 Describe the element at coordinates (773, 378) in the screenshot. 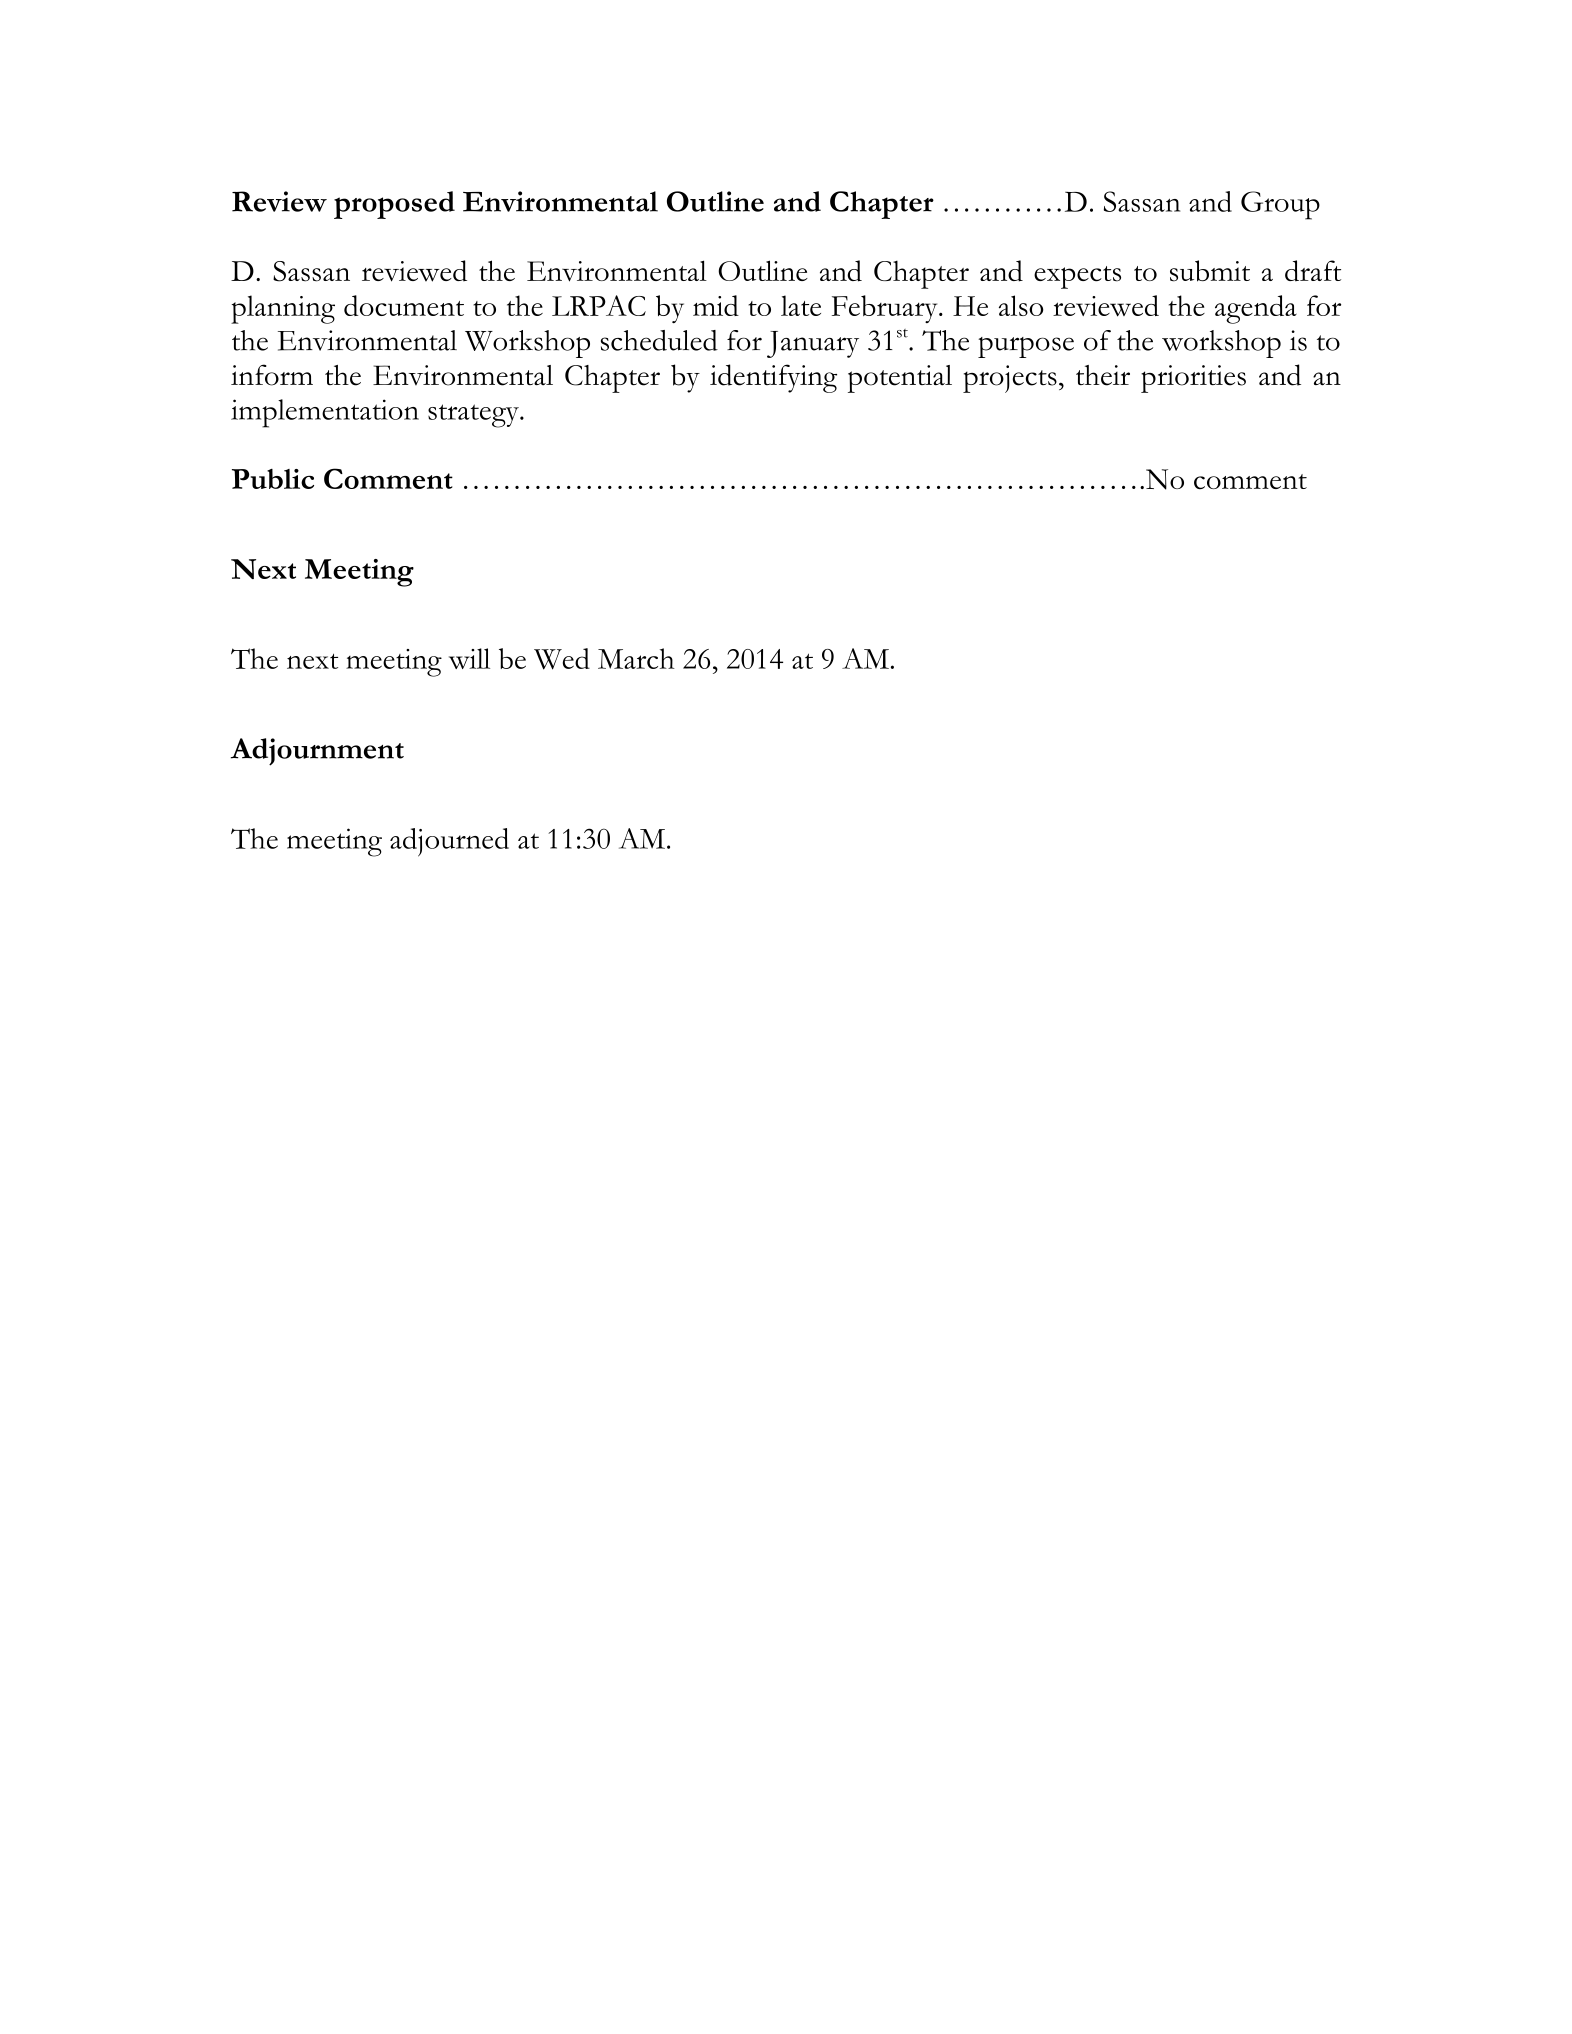

I see `identifying` at that location.
